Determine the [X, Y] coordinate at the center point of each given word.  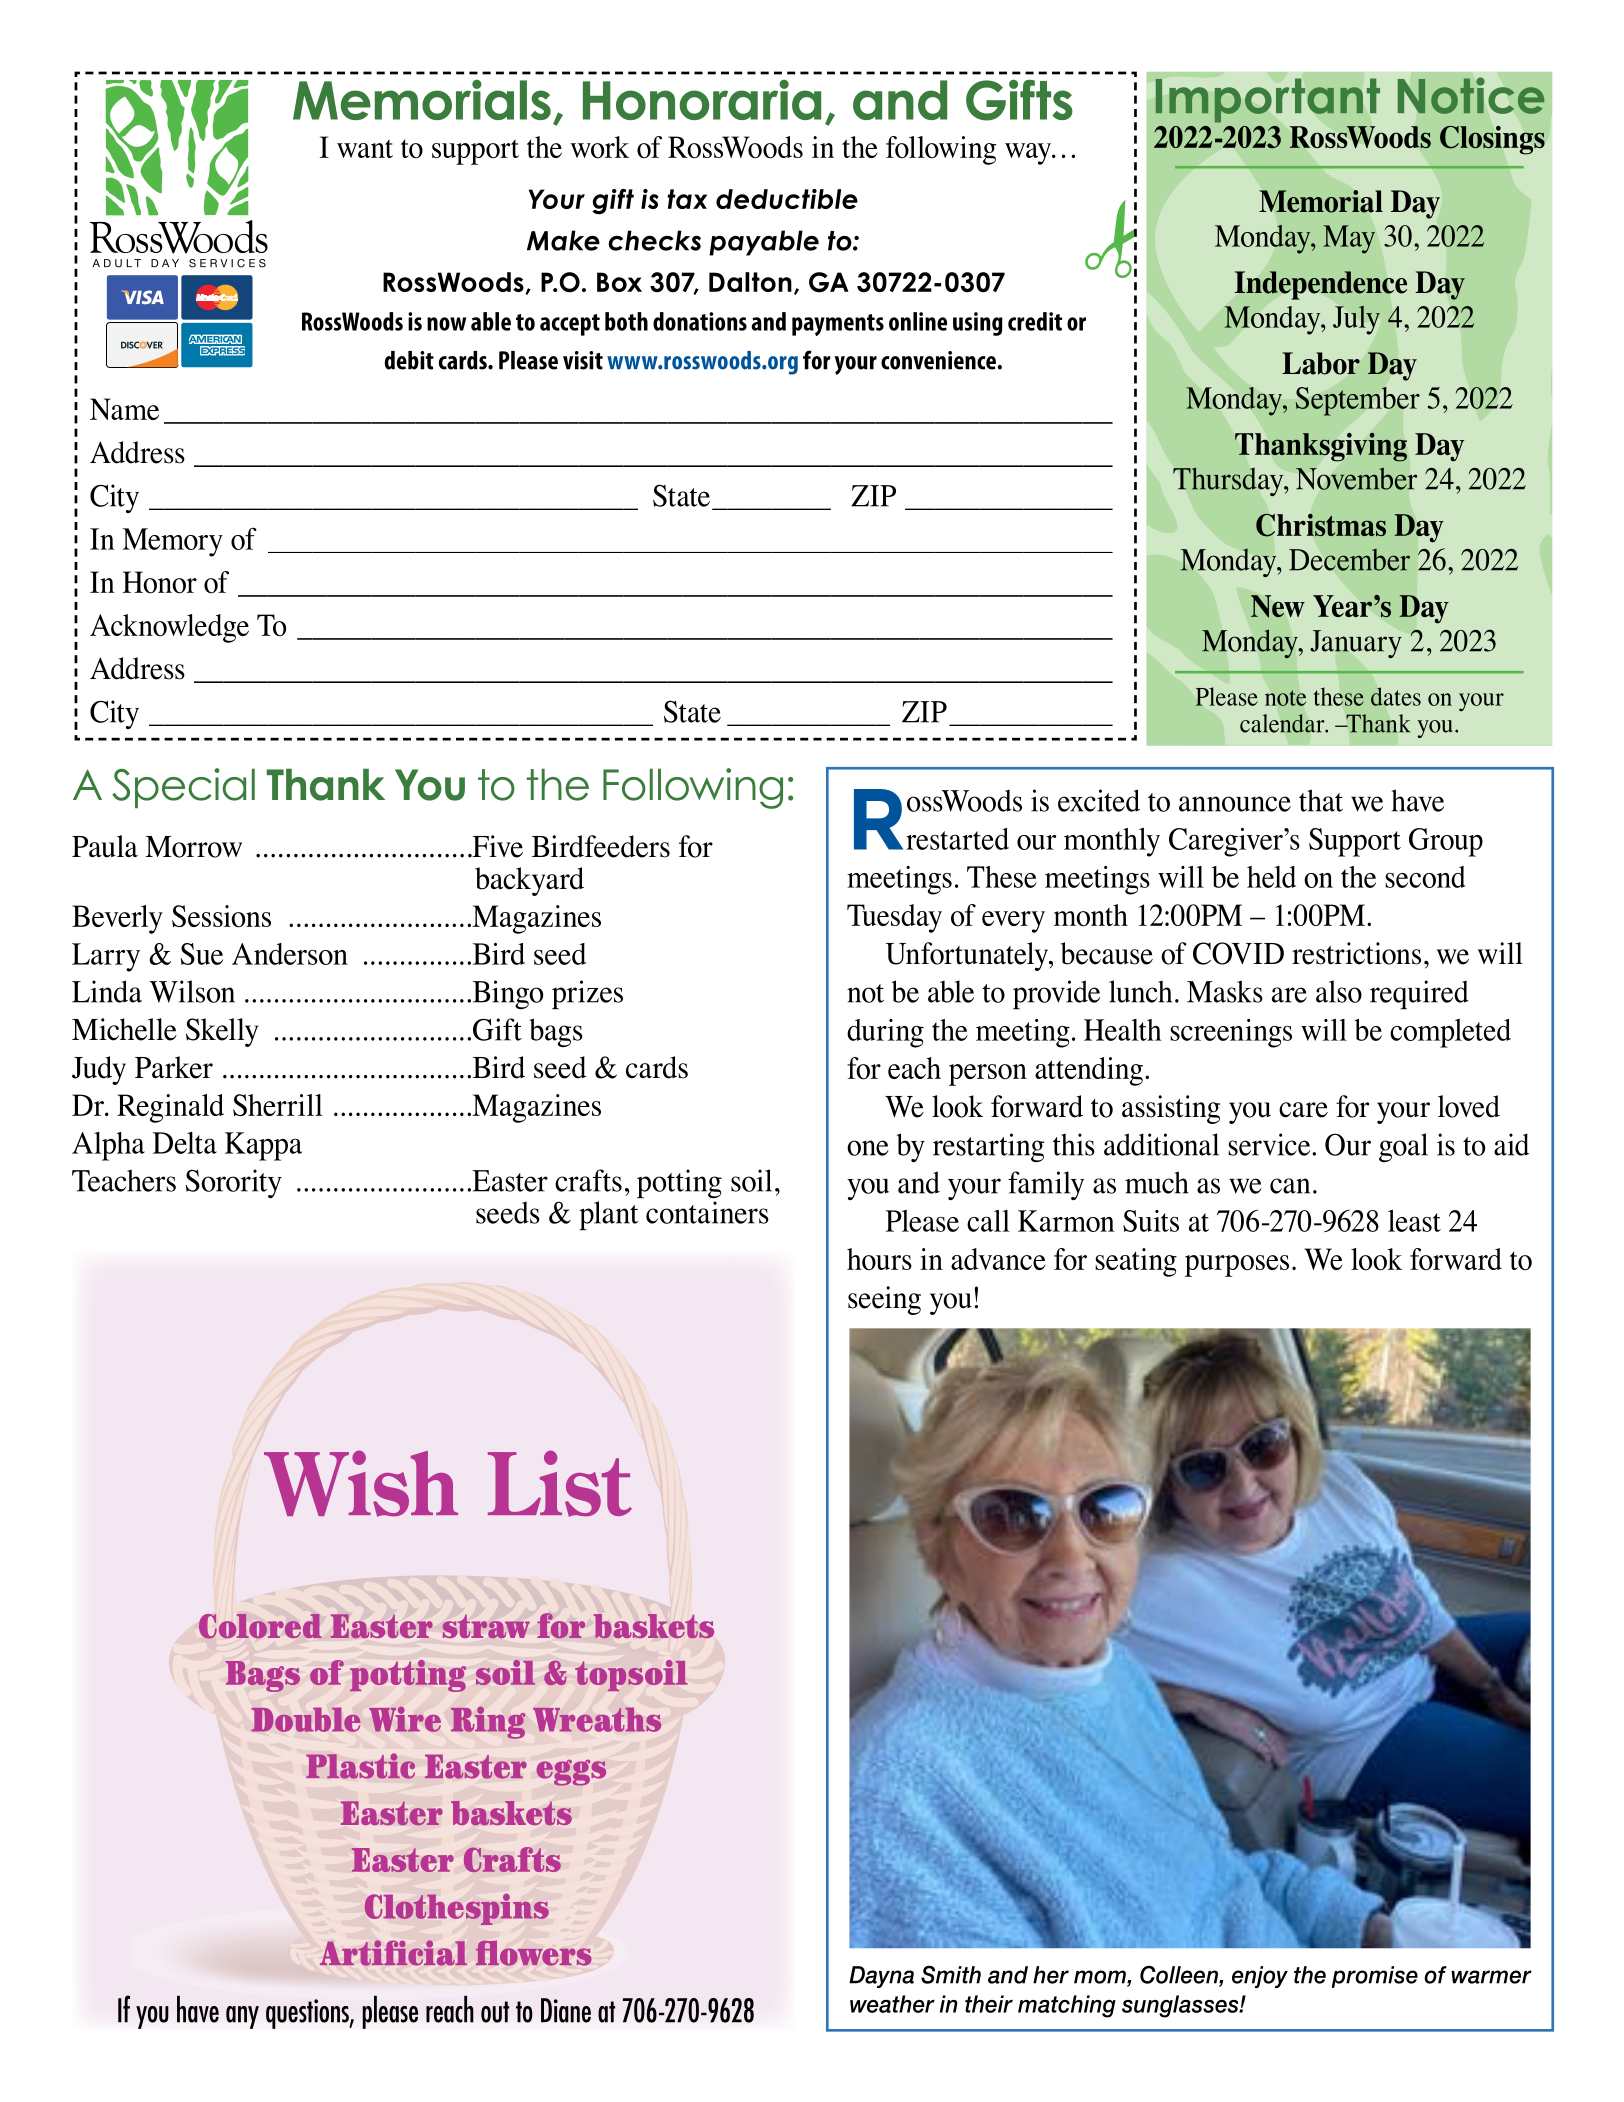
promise [1374, 1977]
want [365, 148]
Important [1268, 101]
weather [892, 2004]
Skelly [222, 1032]
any [242, 2017]
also [1339, 991]
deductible [787, 199]
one [868, 1148]
